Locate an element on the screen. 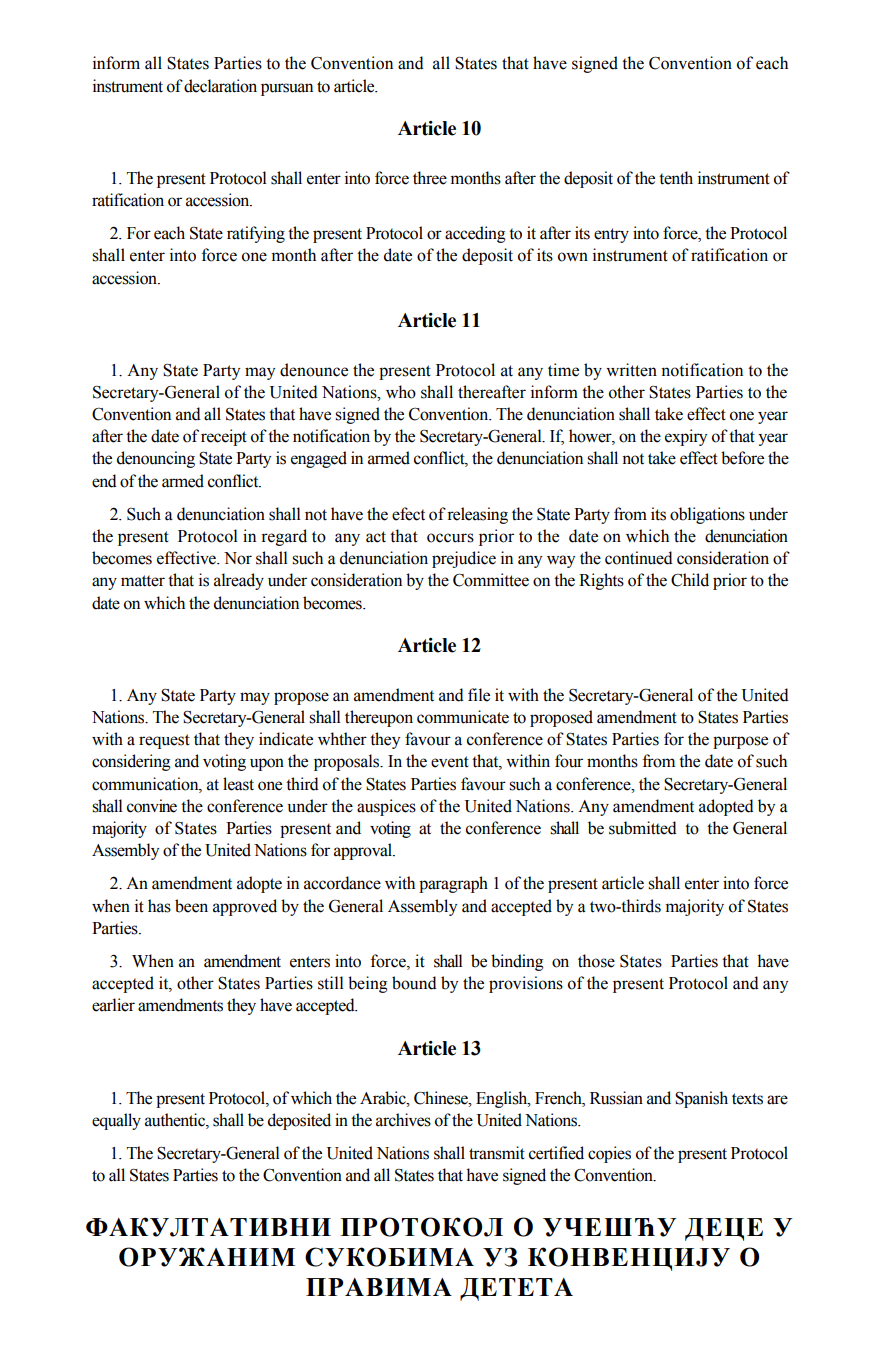  three is located at coordinates (430, 178).
